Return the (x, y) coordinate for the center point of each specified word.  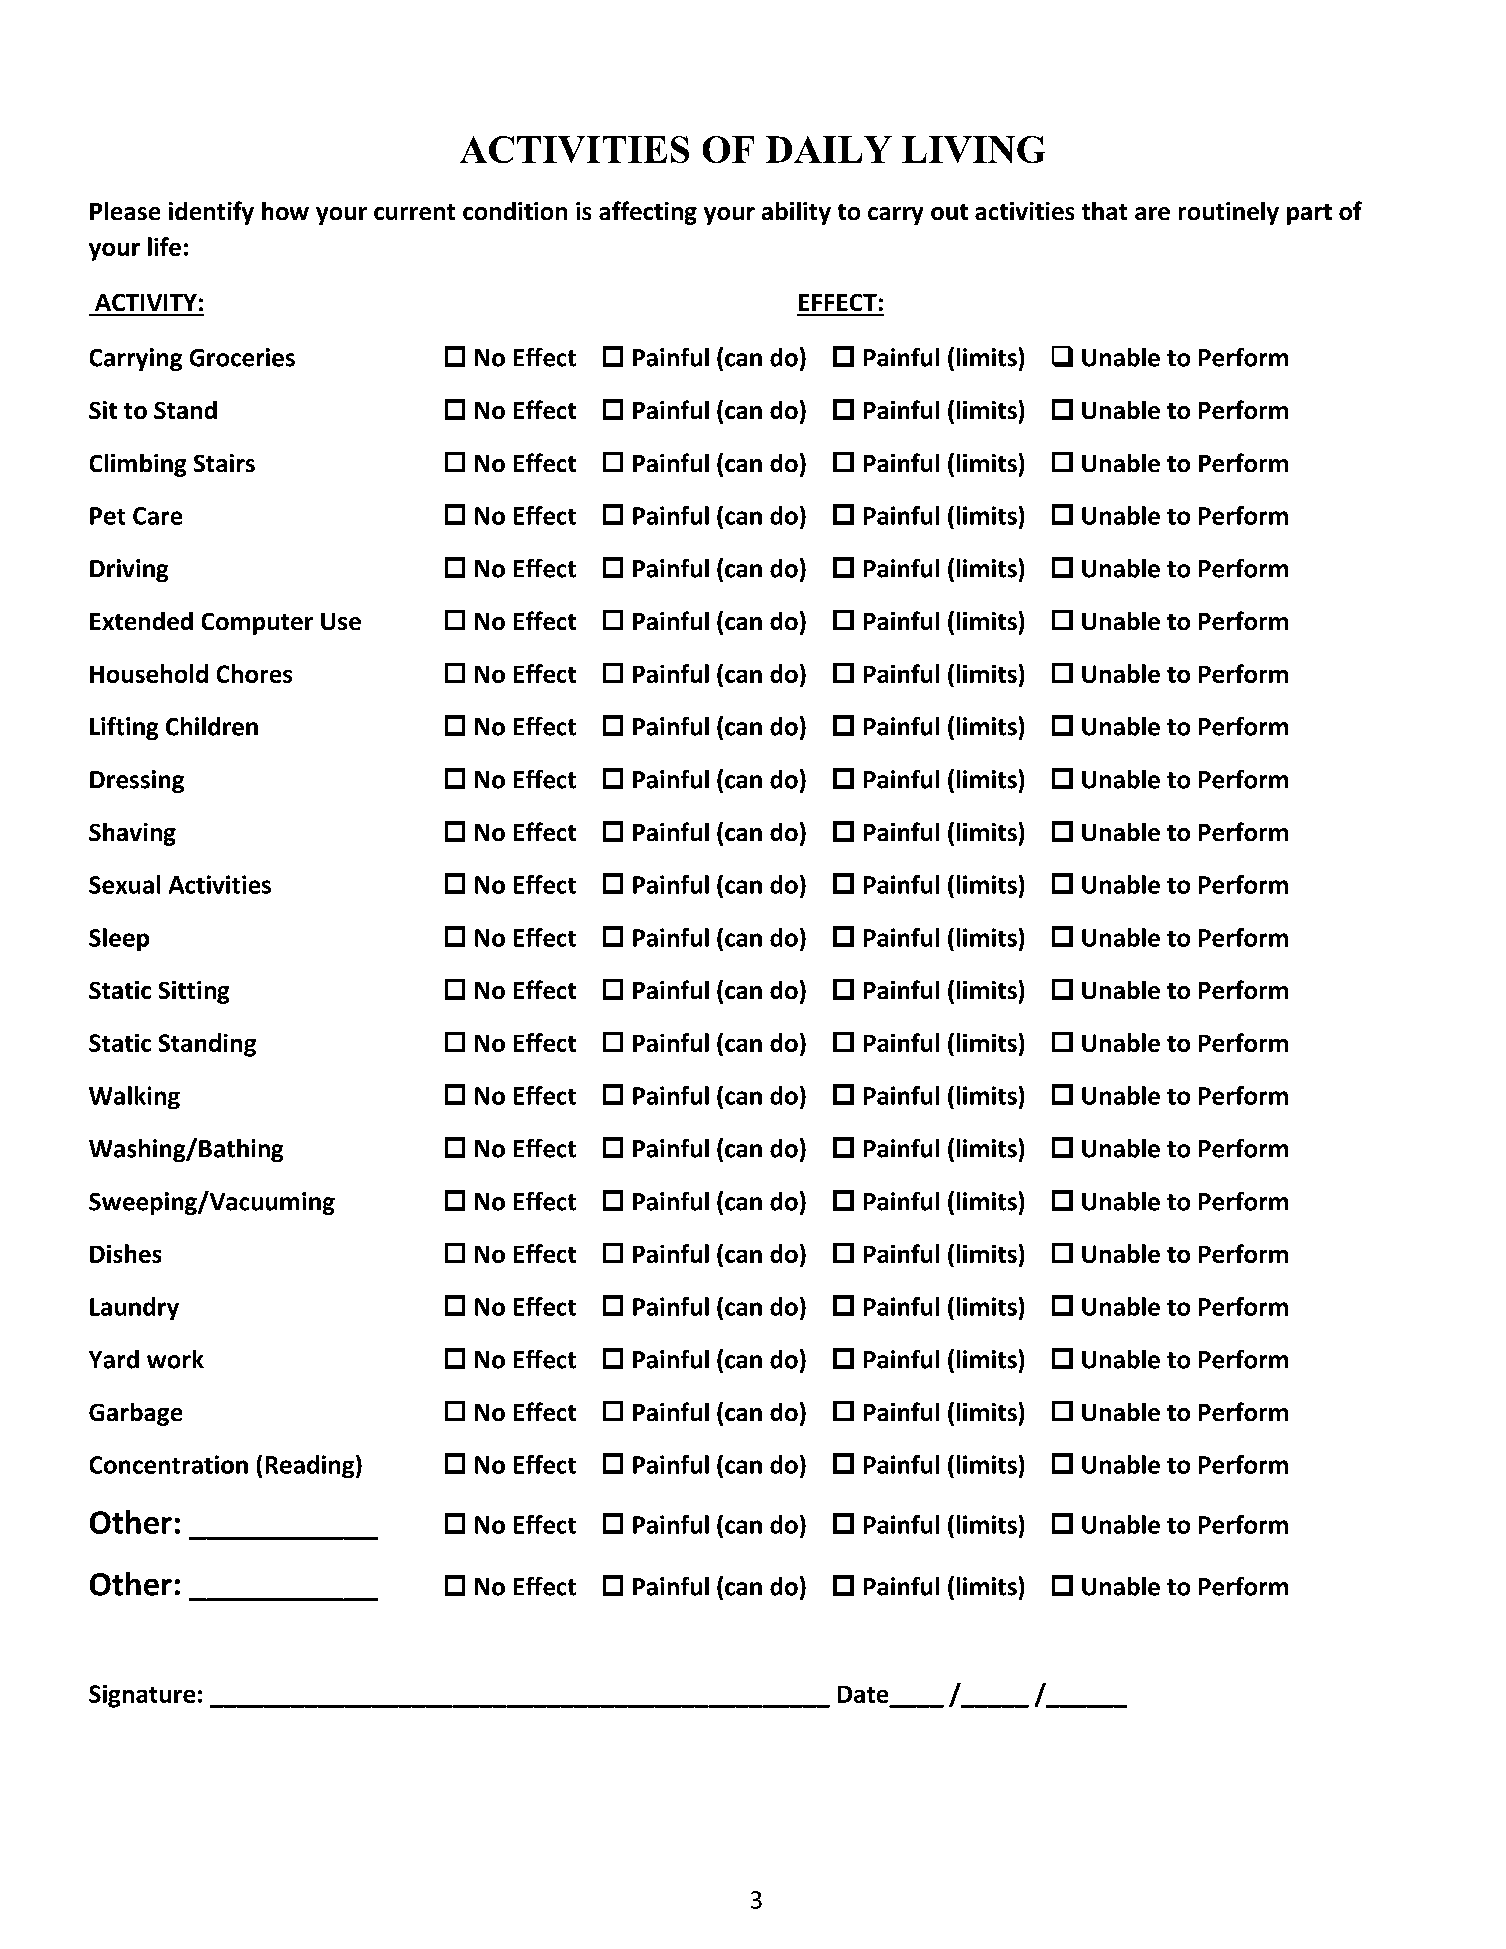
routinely (1229, 213)
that (1104, 211)
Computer (257, 624)
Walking (134, 1097)
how (285, 211)
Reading (311, 1466)
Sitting (194, 992)
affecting (648, 213)
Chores (254, 673)
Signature (142, 1696)
